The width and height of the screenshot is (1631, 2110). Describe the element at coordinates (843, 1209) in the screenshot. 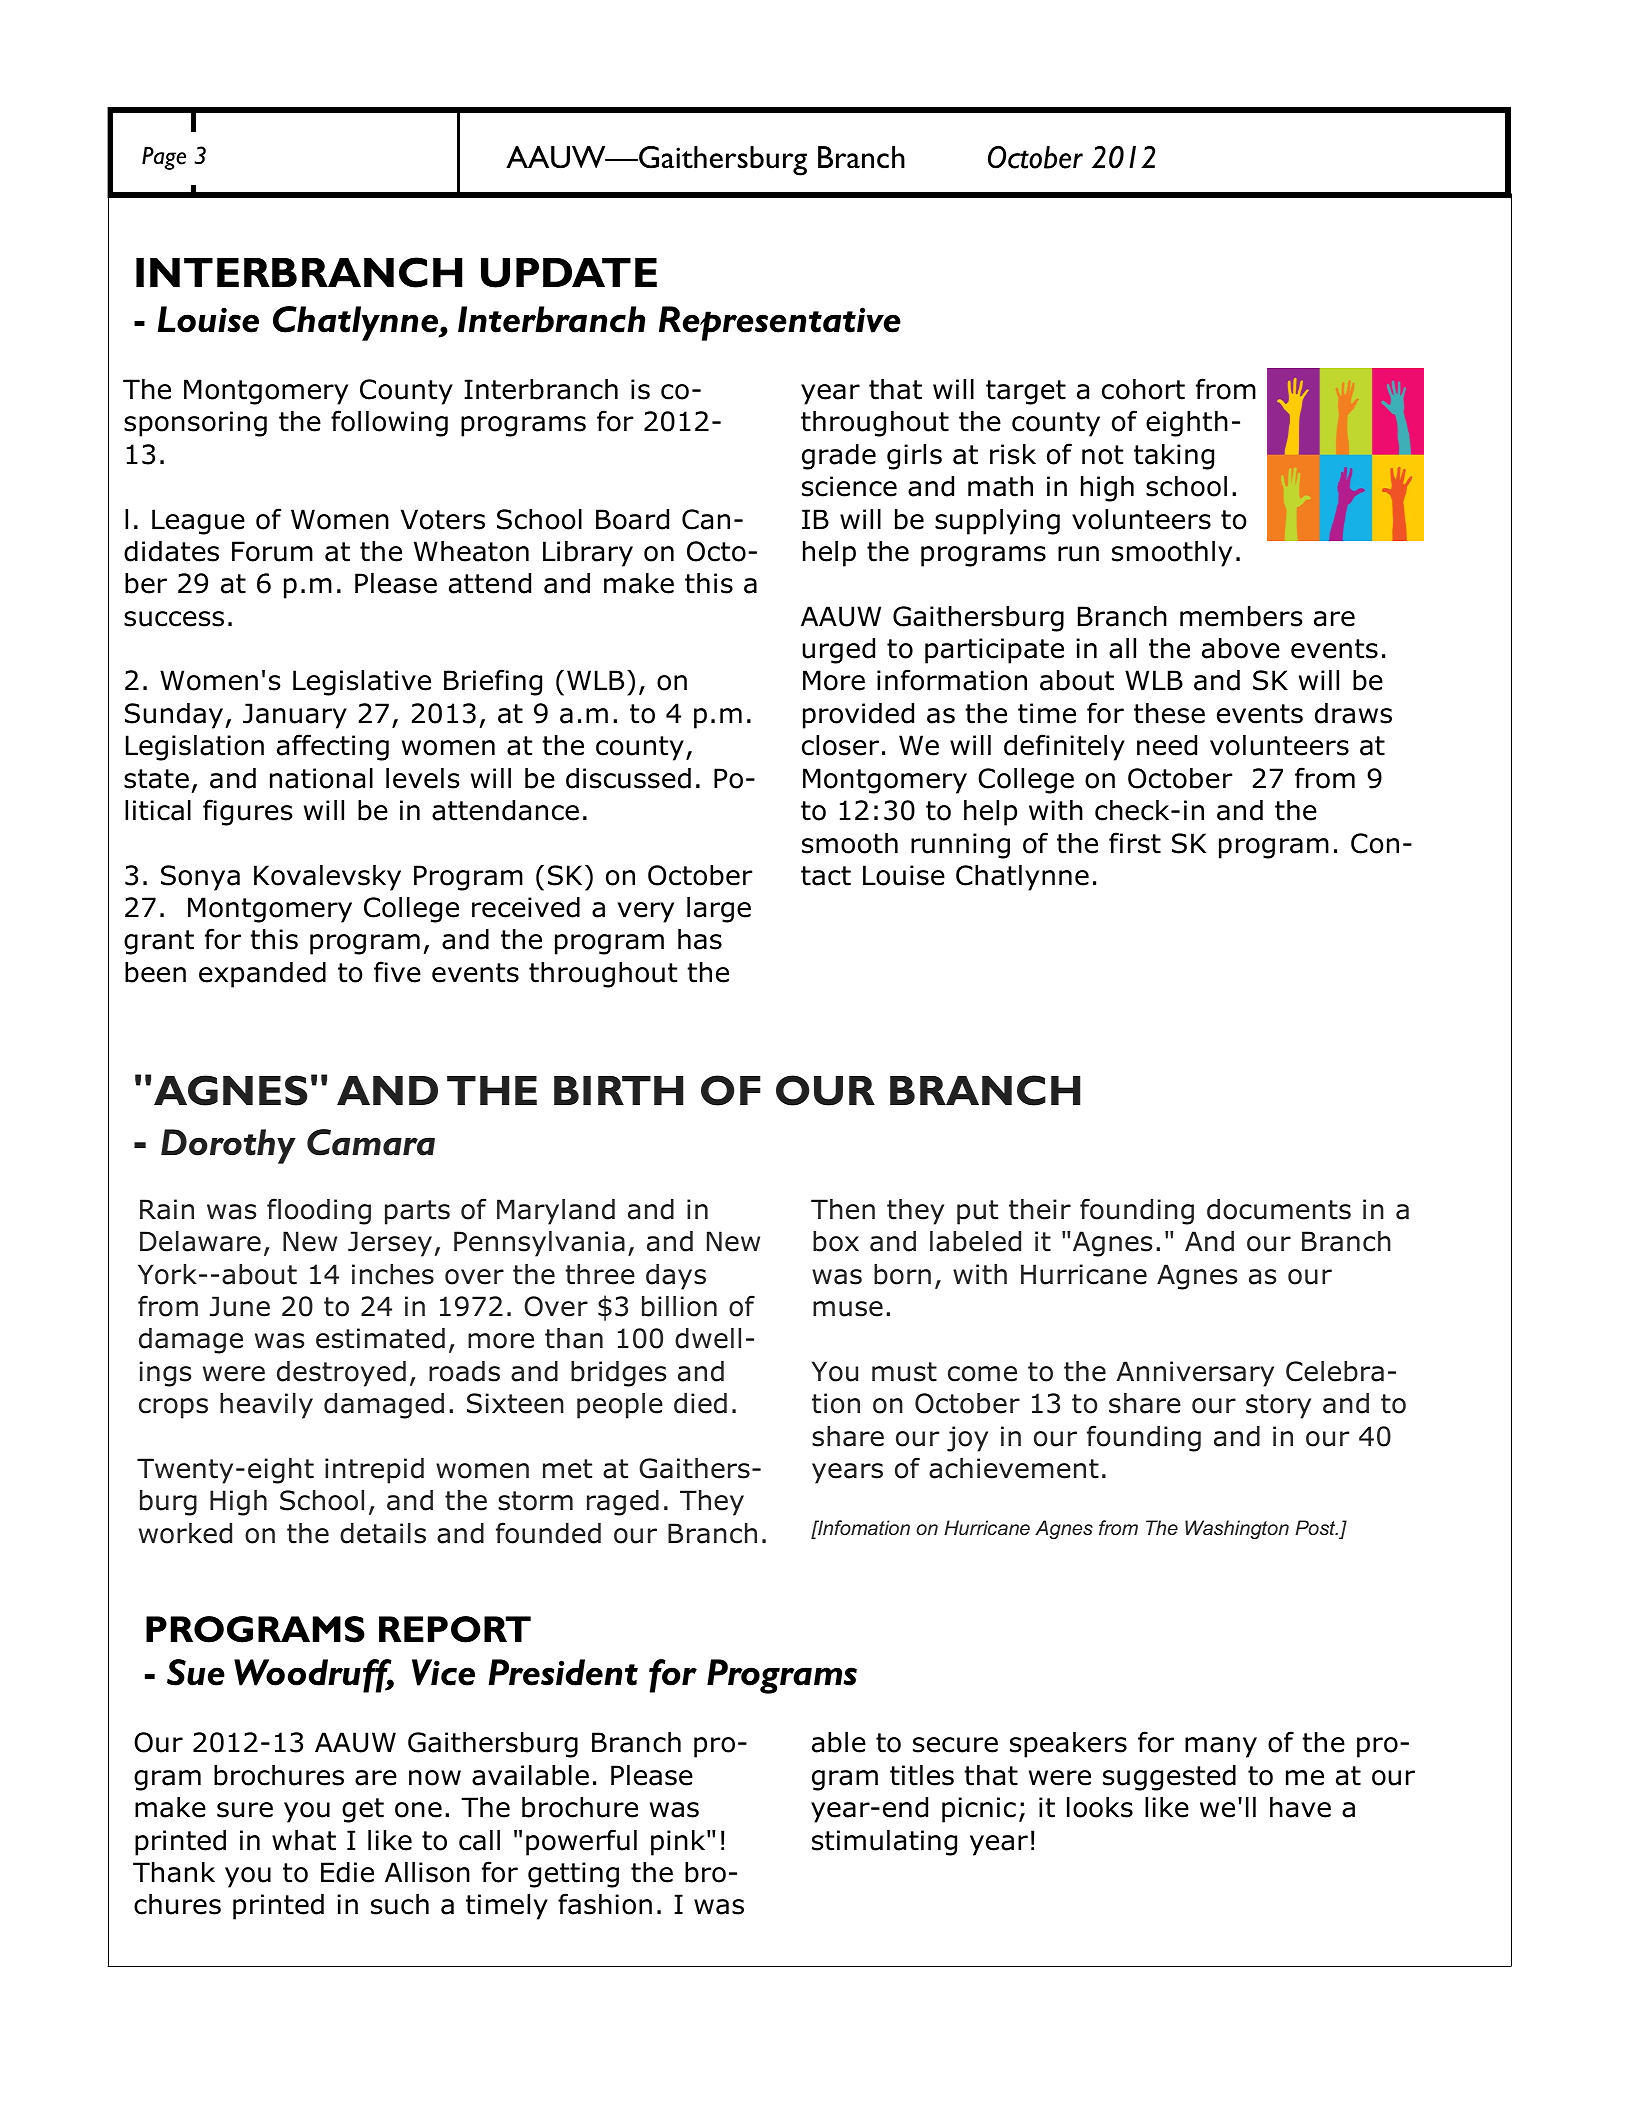

I see `Then` at that location.
